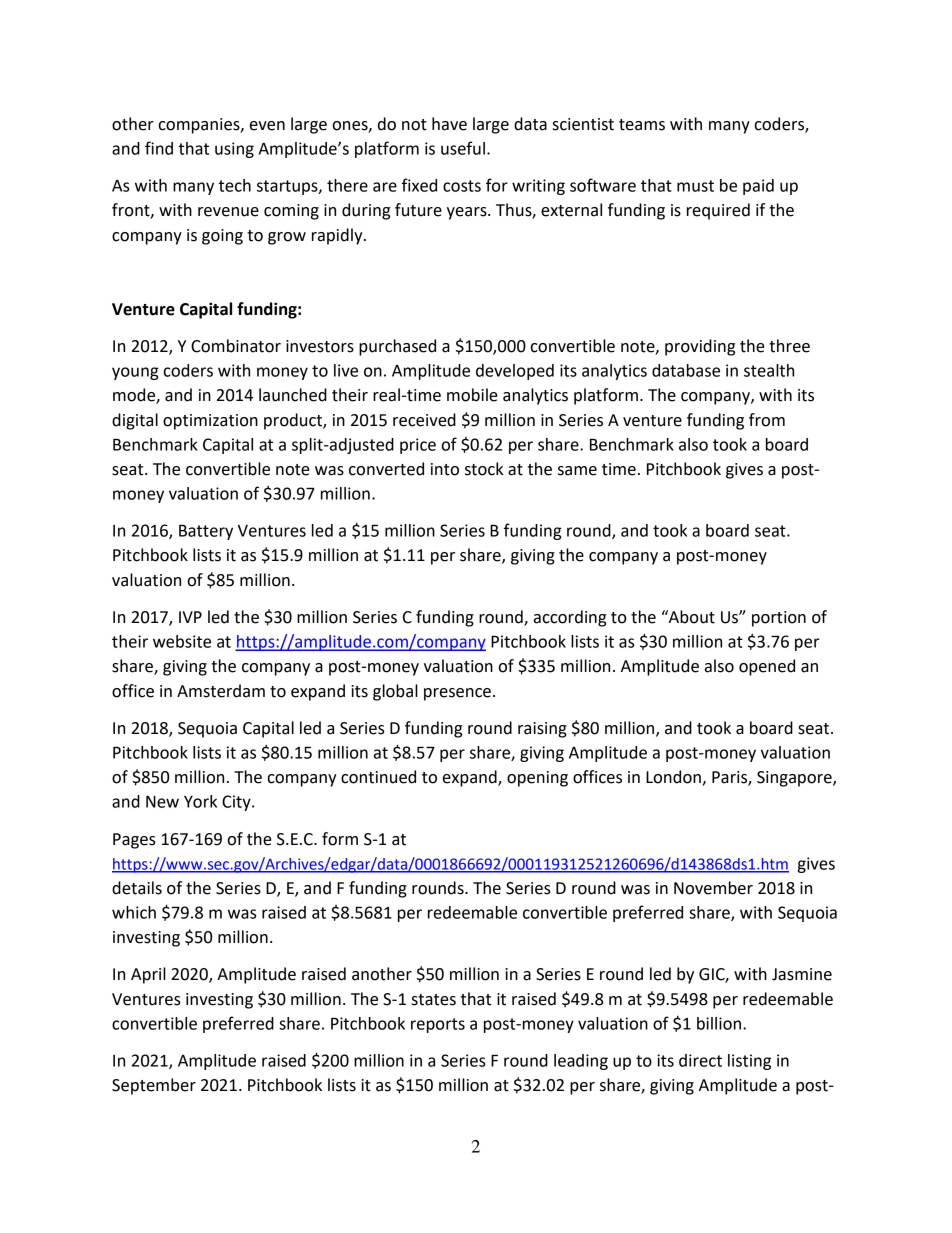 The image size is (952, 1233). I want to click on York, so click(200, 801).
